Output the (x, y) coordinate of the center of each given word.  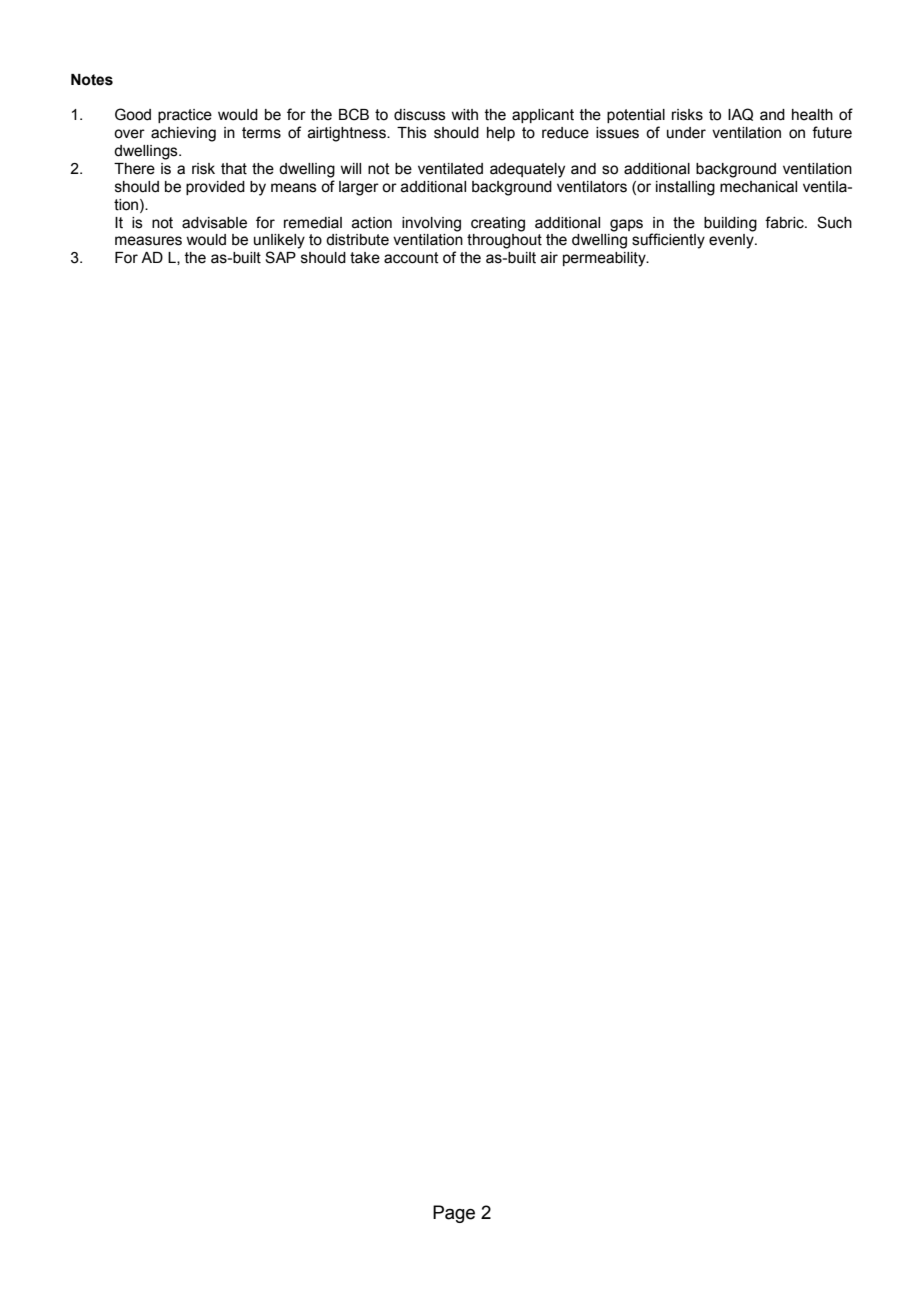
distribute (357, 240)
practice (185, 116)
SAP (280, 257)
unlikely (279, 241)
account (411, 258)
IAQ (740, 114)
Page (454, 1214)
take (365, 258)
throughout (504, 241)
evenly (732, 241)
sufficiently (668, 241)
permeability (605, 259)
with (464, 115)
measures (148, 241)
